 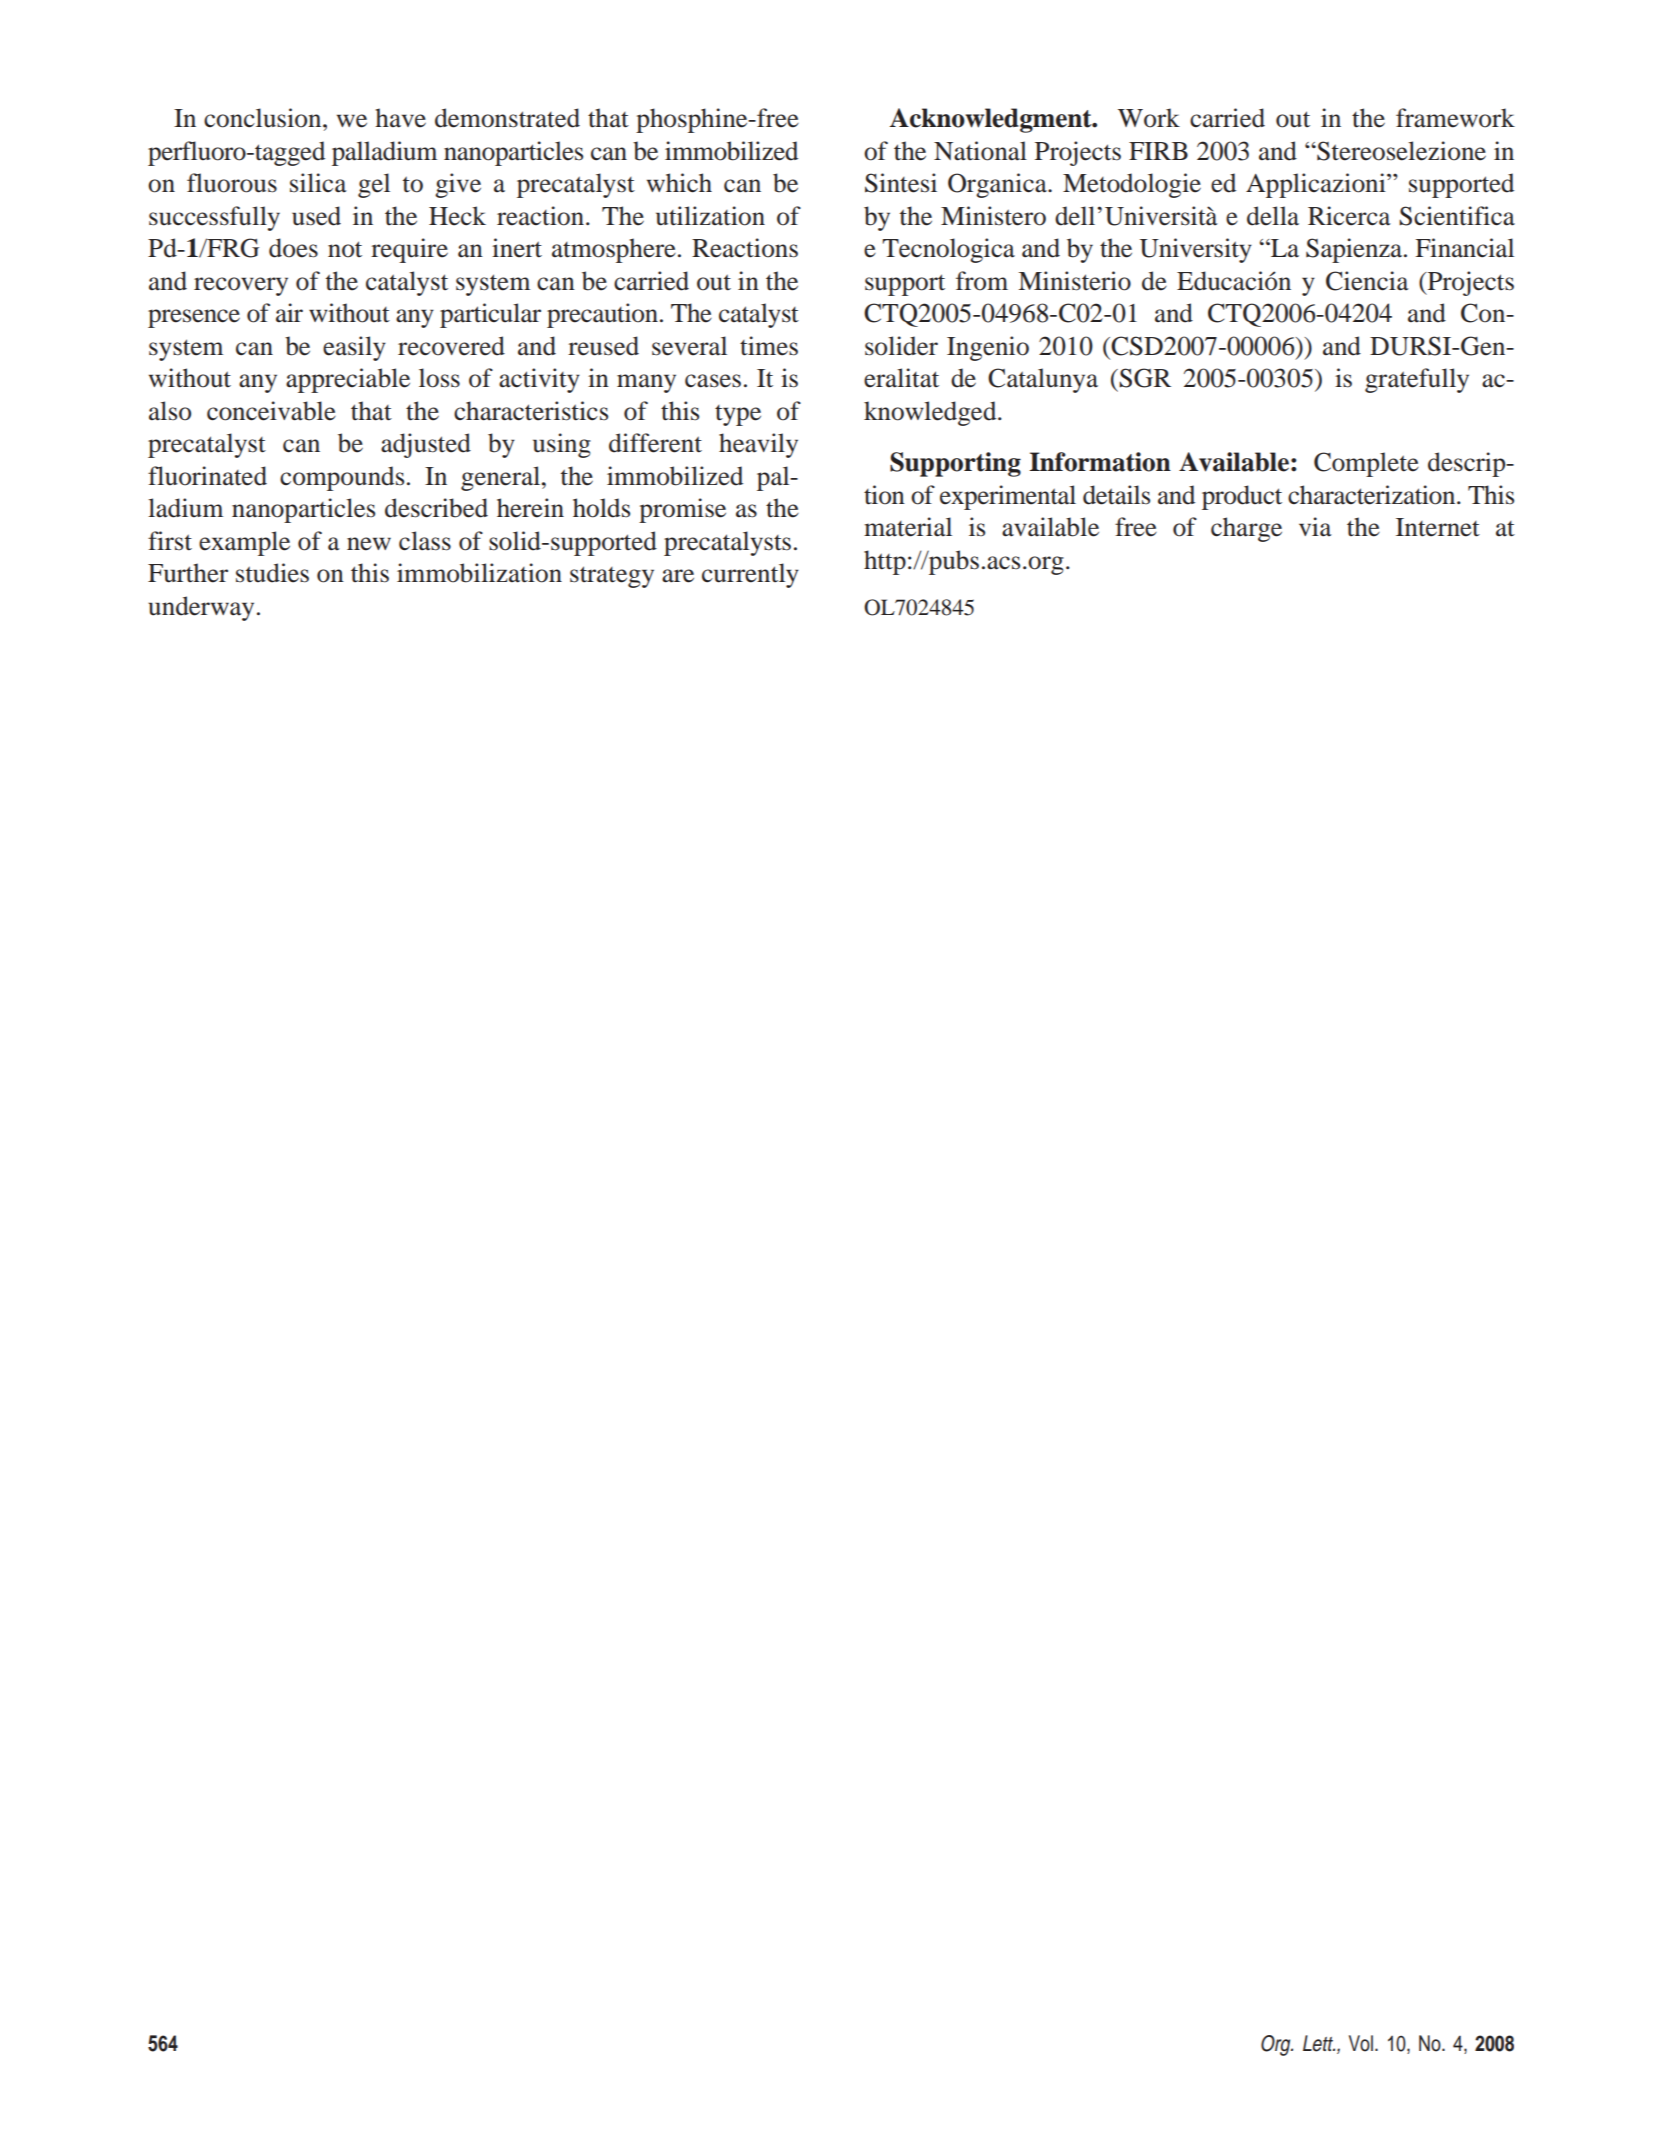 What do you see at coordinates (1246, 529) in the screenshot?
I see `charge` at bounding box center [1246, 529].
